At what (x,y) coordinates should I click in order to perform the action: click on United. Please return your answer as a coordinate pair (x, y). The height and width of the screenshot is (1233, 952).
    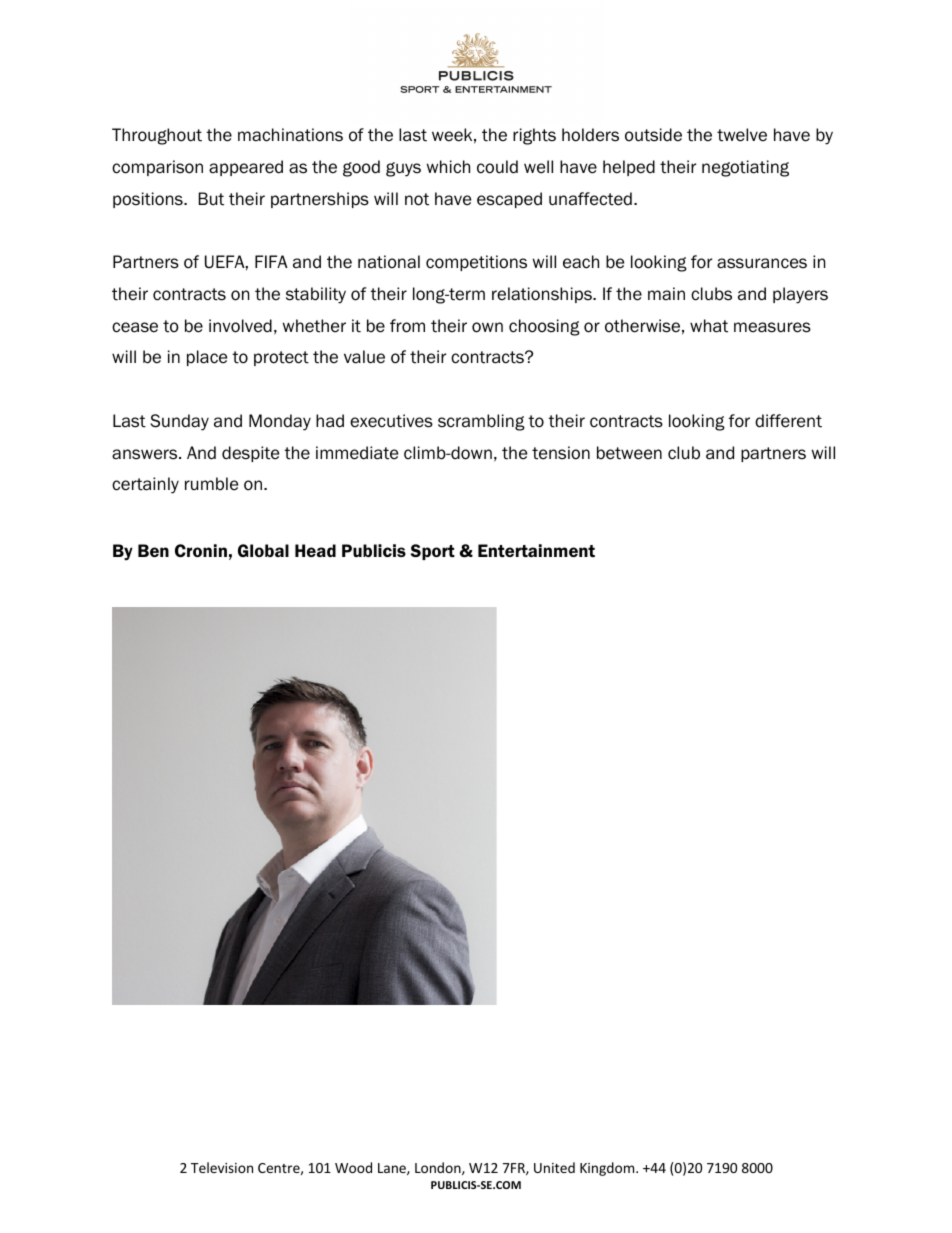
    Looking at the image, I should click on (554, 1167).
